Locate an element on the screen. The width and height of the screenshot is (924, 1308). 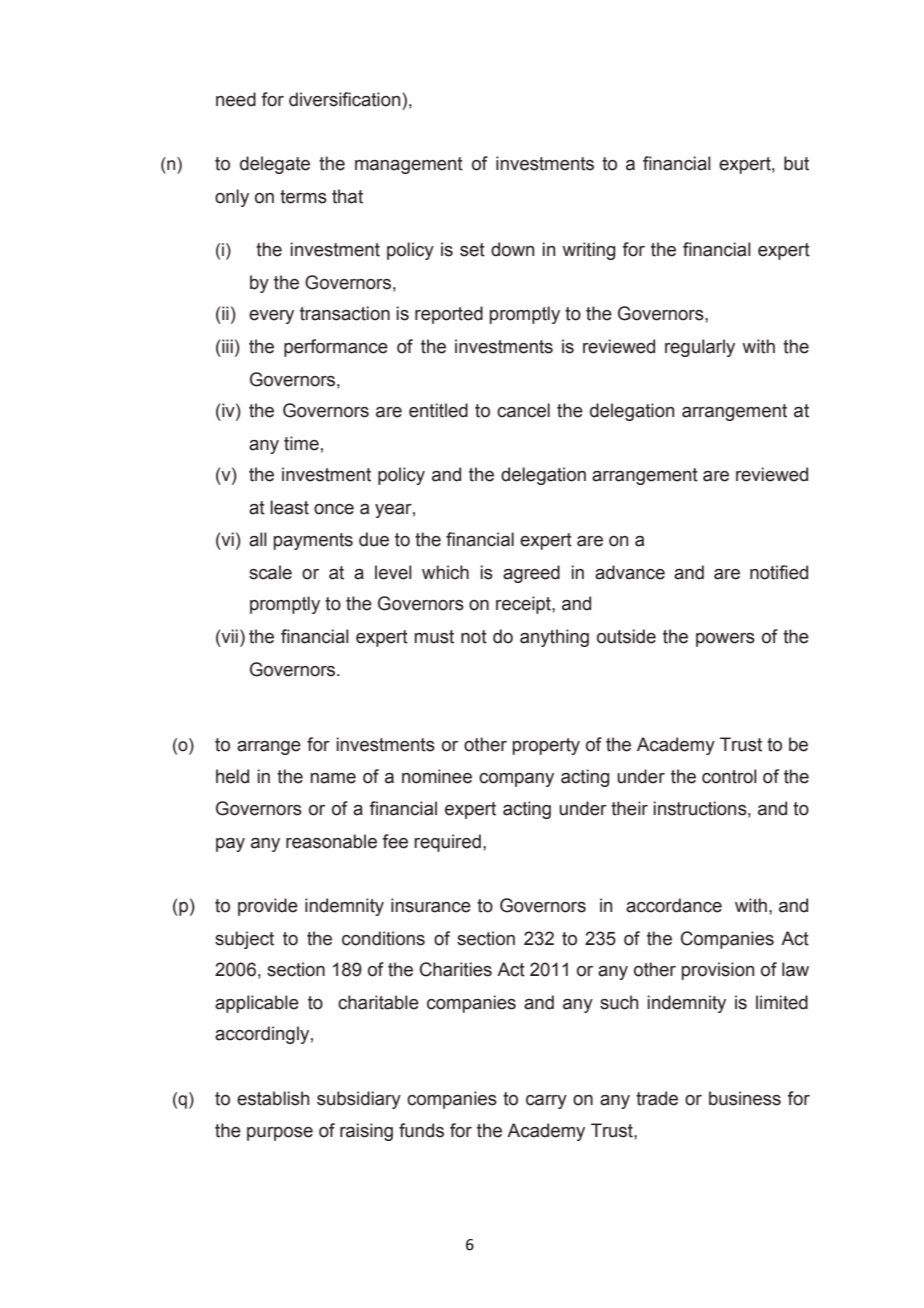
scale is located at coordinates (270, 572).
